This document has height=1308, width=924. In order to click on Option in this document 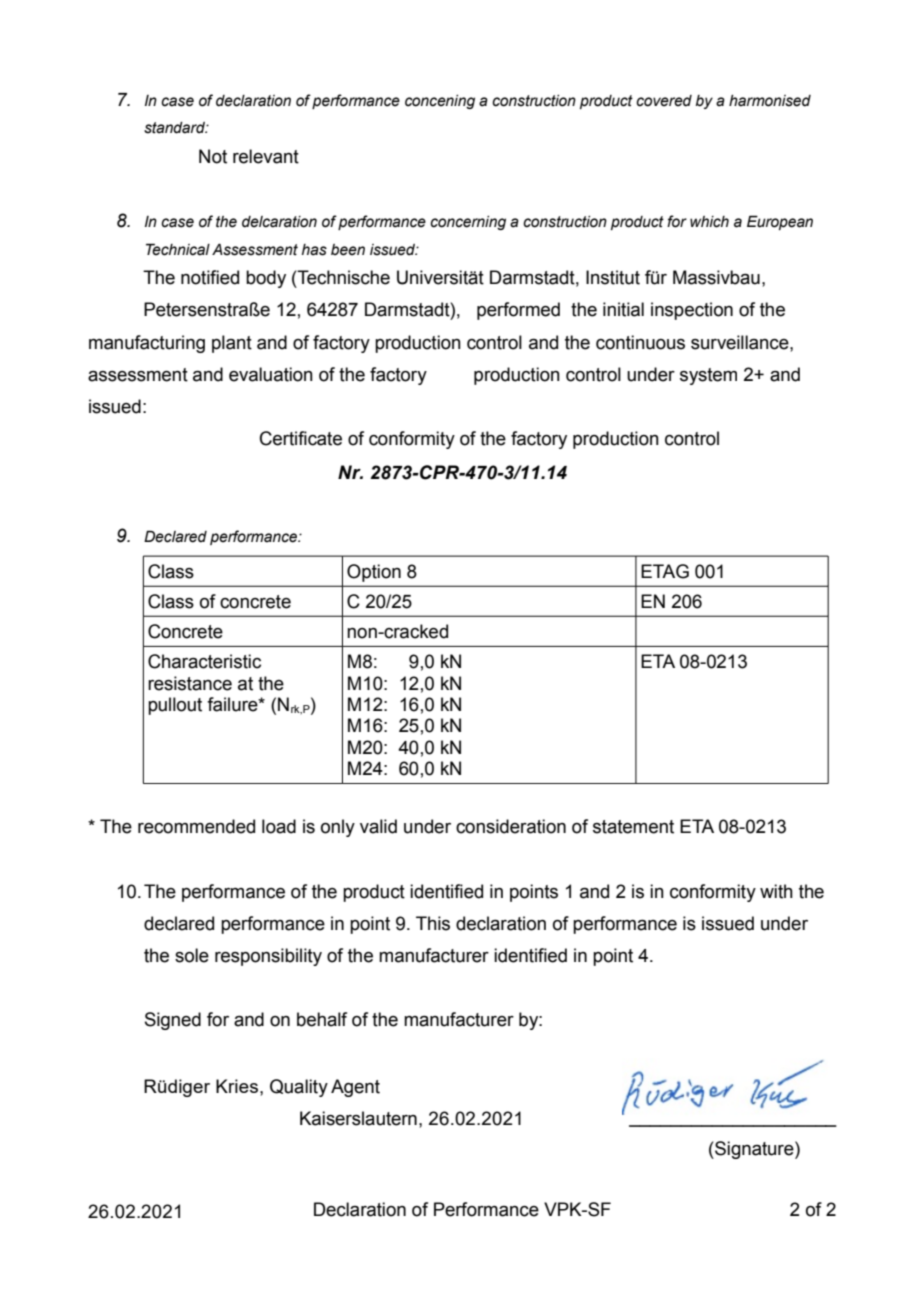, I will do `click(374, 573)`.
